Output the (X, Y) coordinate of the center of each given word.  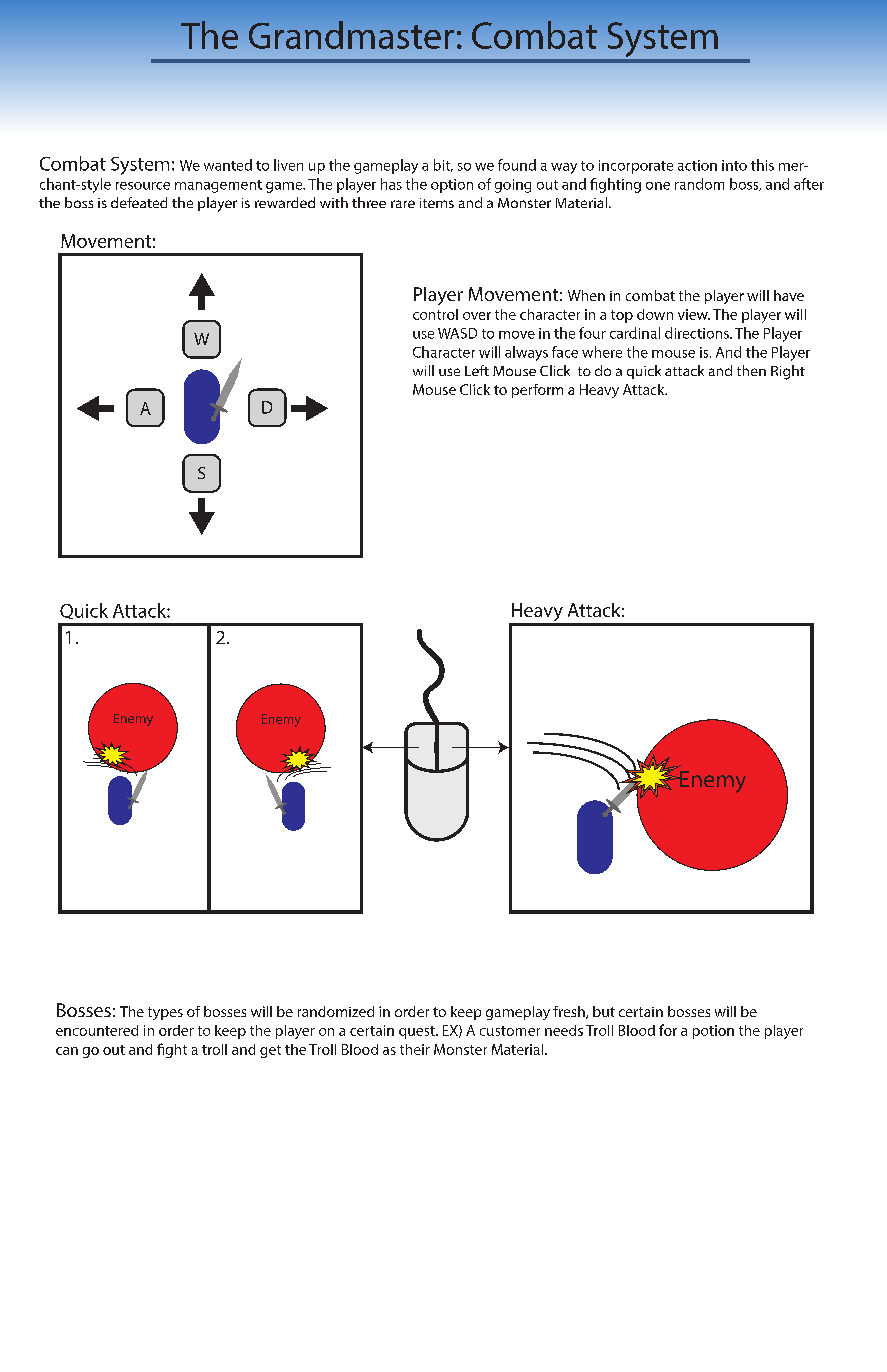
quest (418, 1032)
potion (713, 1032)
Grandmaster (351, 35)
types (165, 1013)
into (734, 165)
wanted (228, 165)
